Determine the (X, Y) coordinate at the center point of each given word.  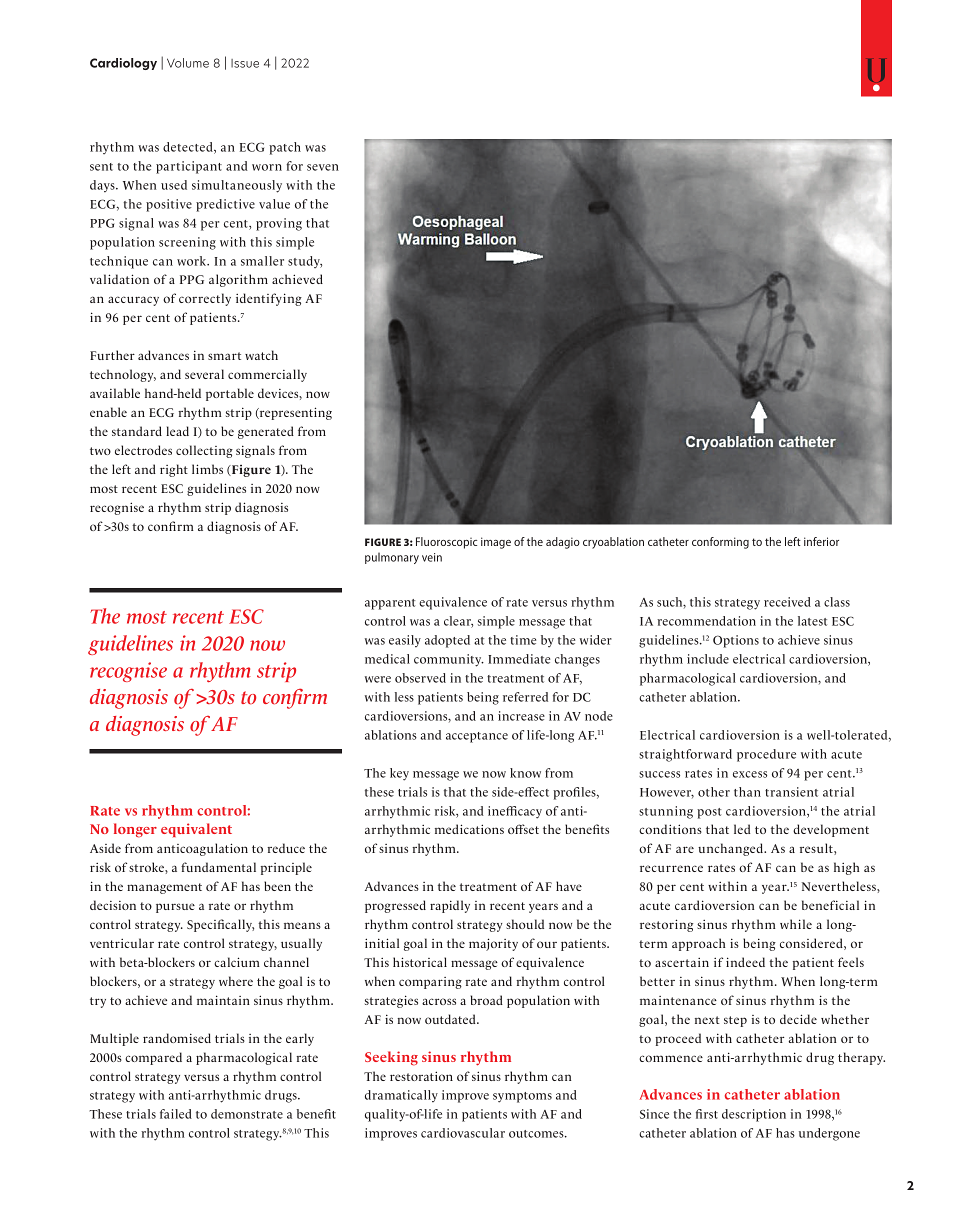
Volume (188, 63)
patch (285, 148)
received (787, 602)
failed (176, 1114)
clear (458, 622)
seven (323, 167)
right (174, 470)
